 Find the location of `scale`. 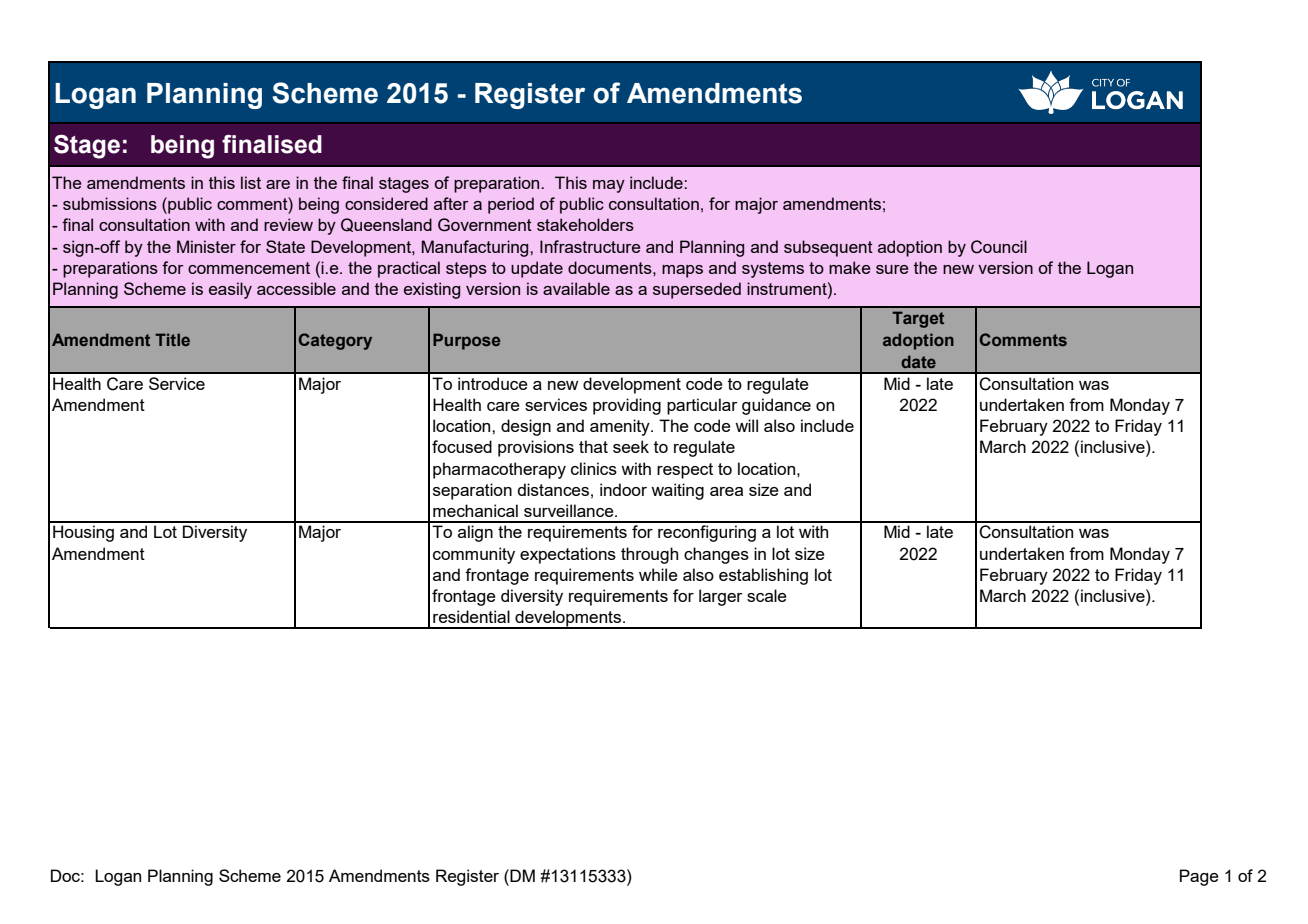

scale is located at coordinates (767, 595).
